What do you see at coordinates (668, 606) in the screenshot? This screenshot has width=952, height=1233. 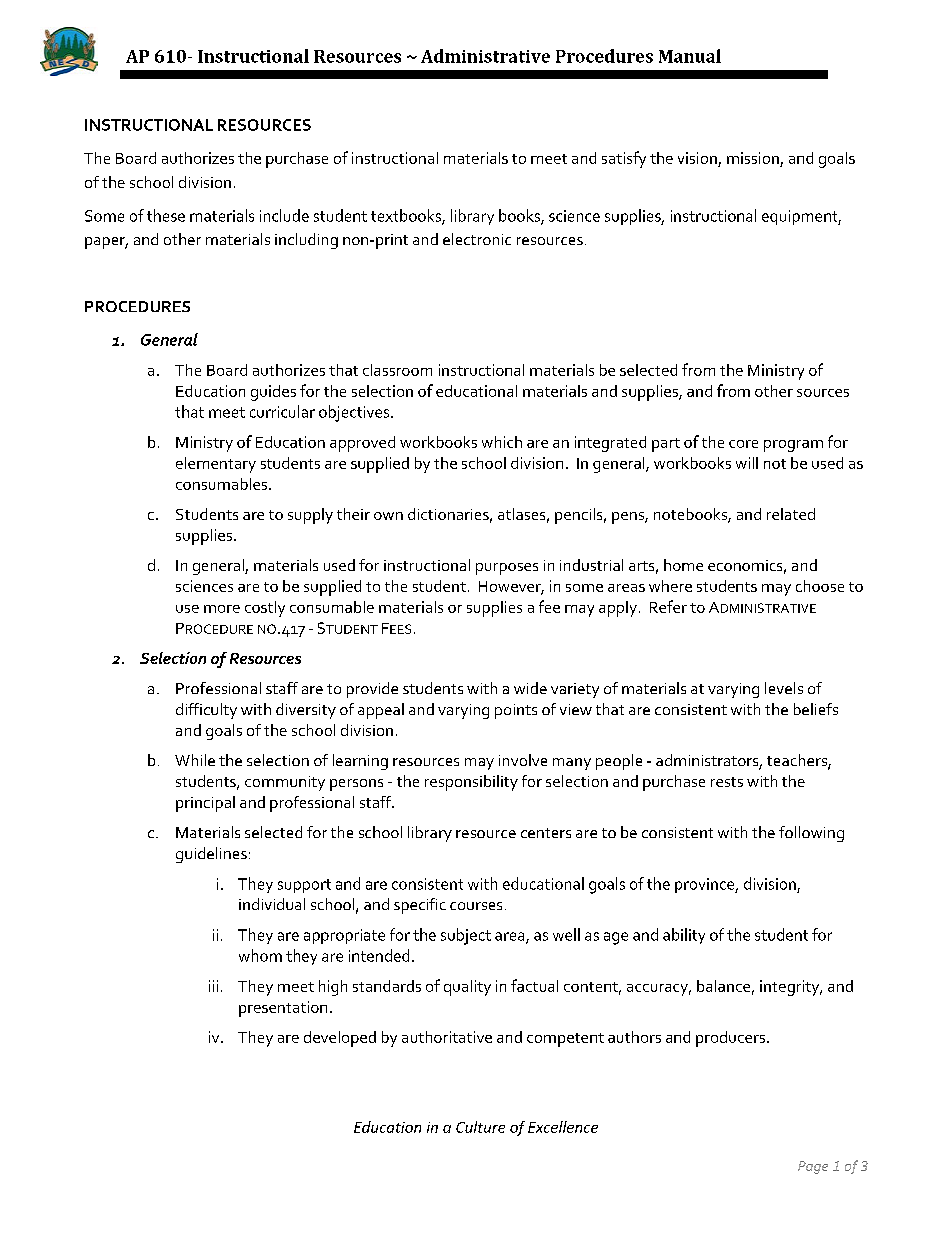 I see `Refer` at bounding box center [668, 606].
